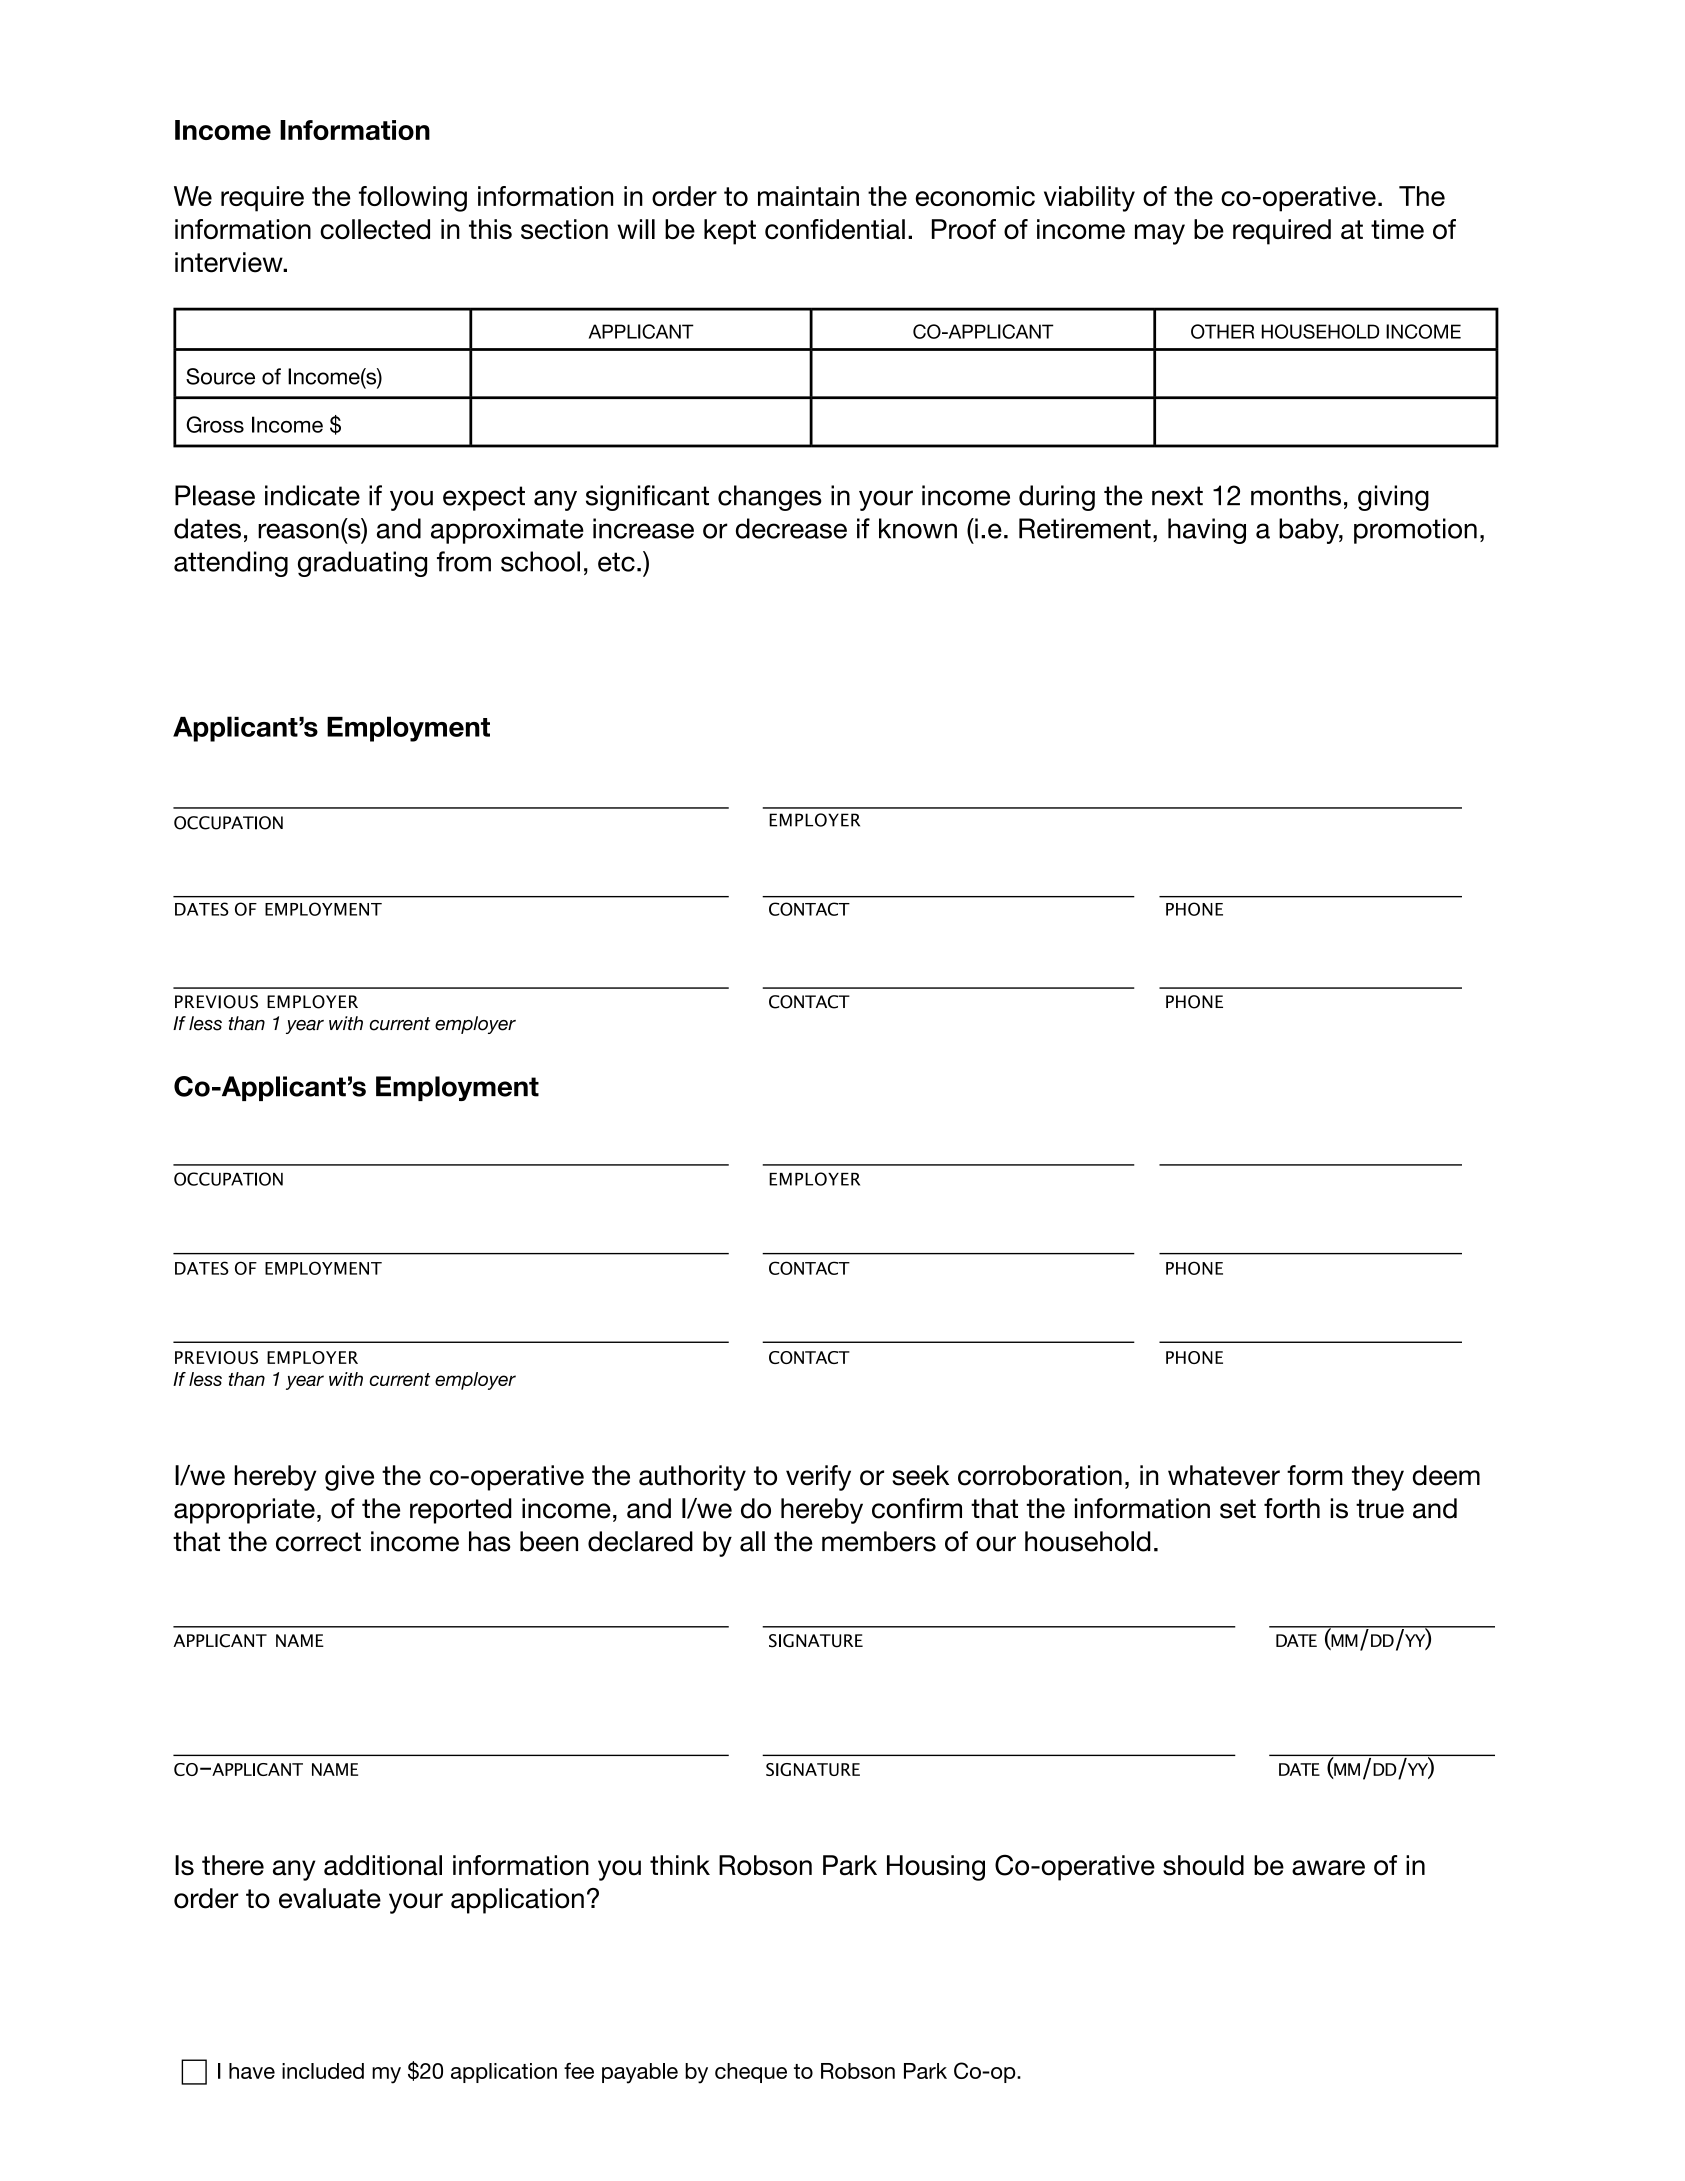 This screenshot has width=1685, height=2181. Describe the element at coordinates (1415, 531) in the screenshot. I see `promotion` at that location.
